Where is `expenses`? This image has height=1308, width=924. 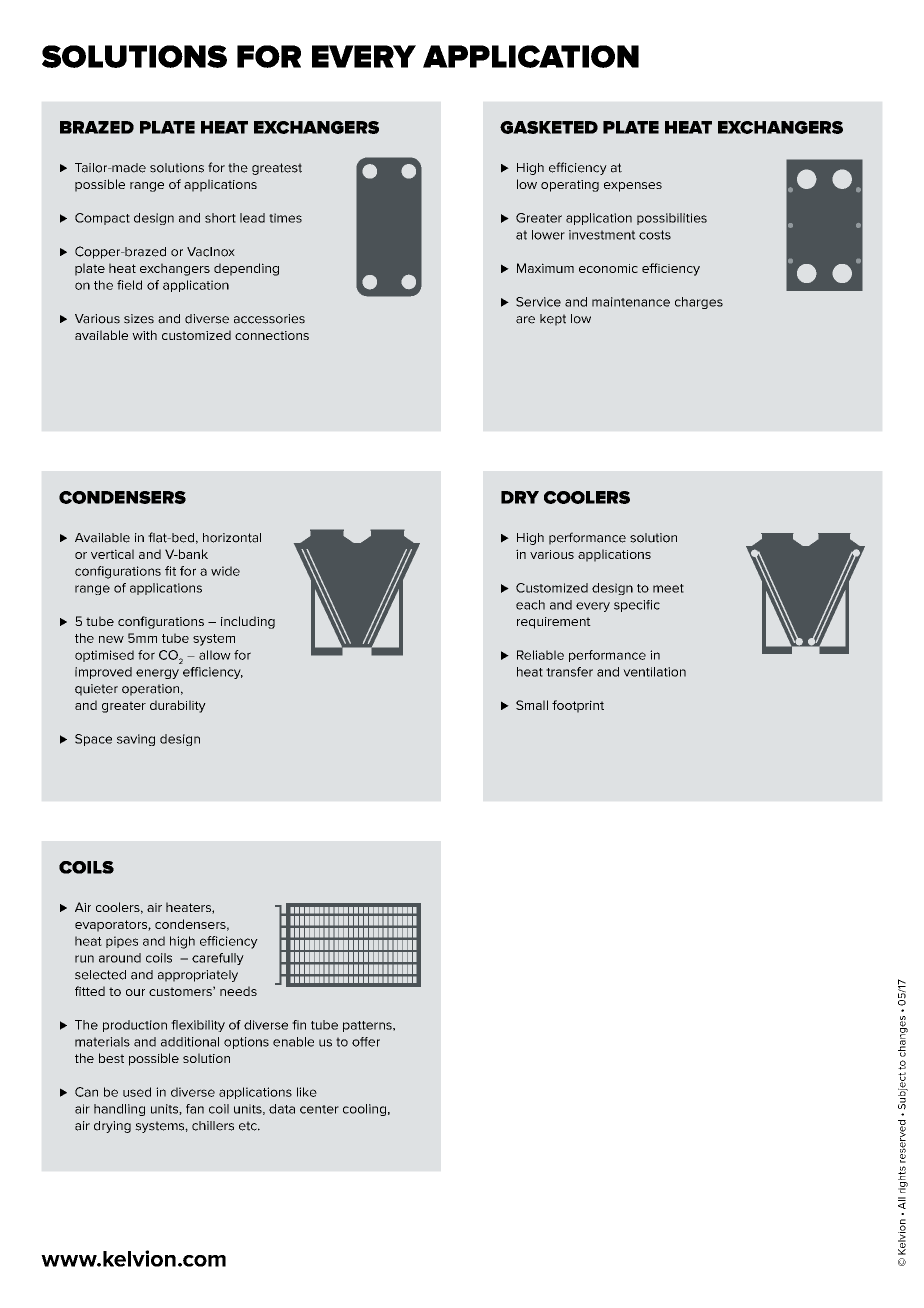 expenses is located at coordinates (633, 187).
